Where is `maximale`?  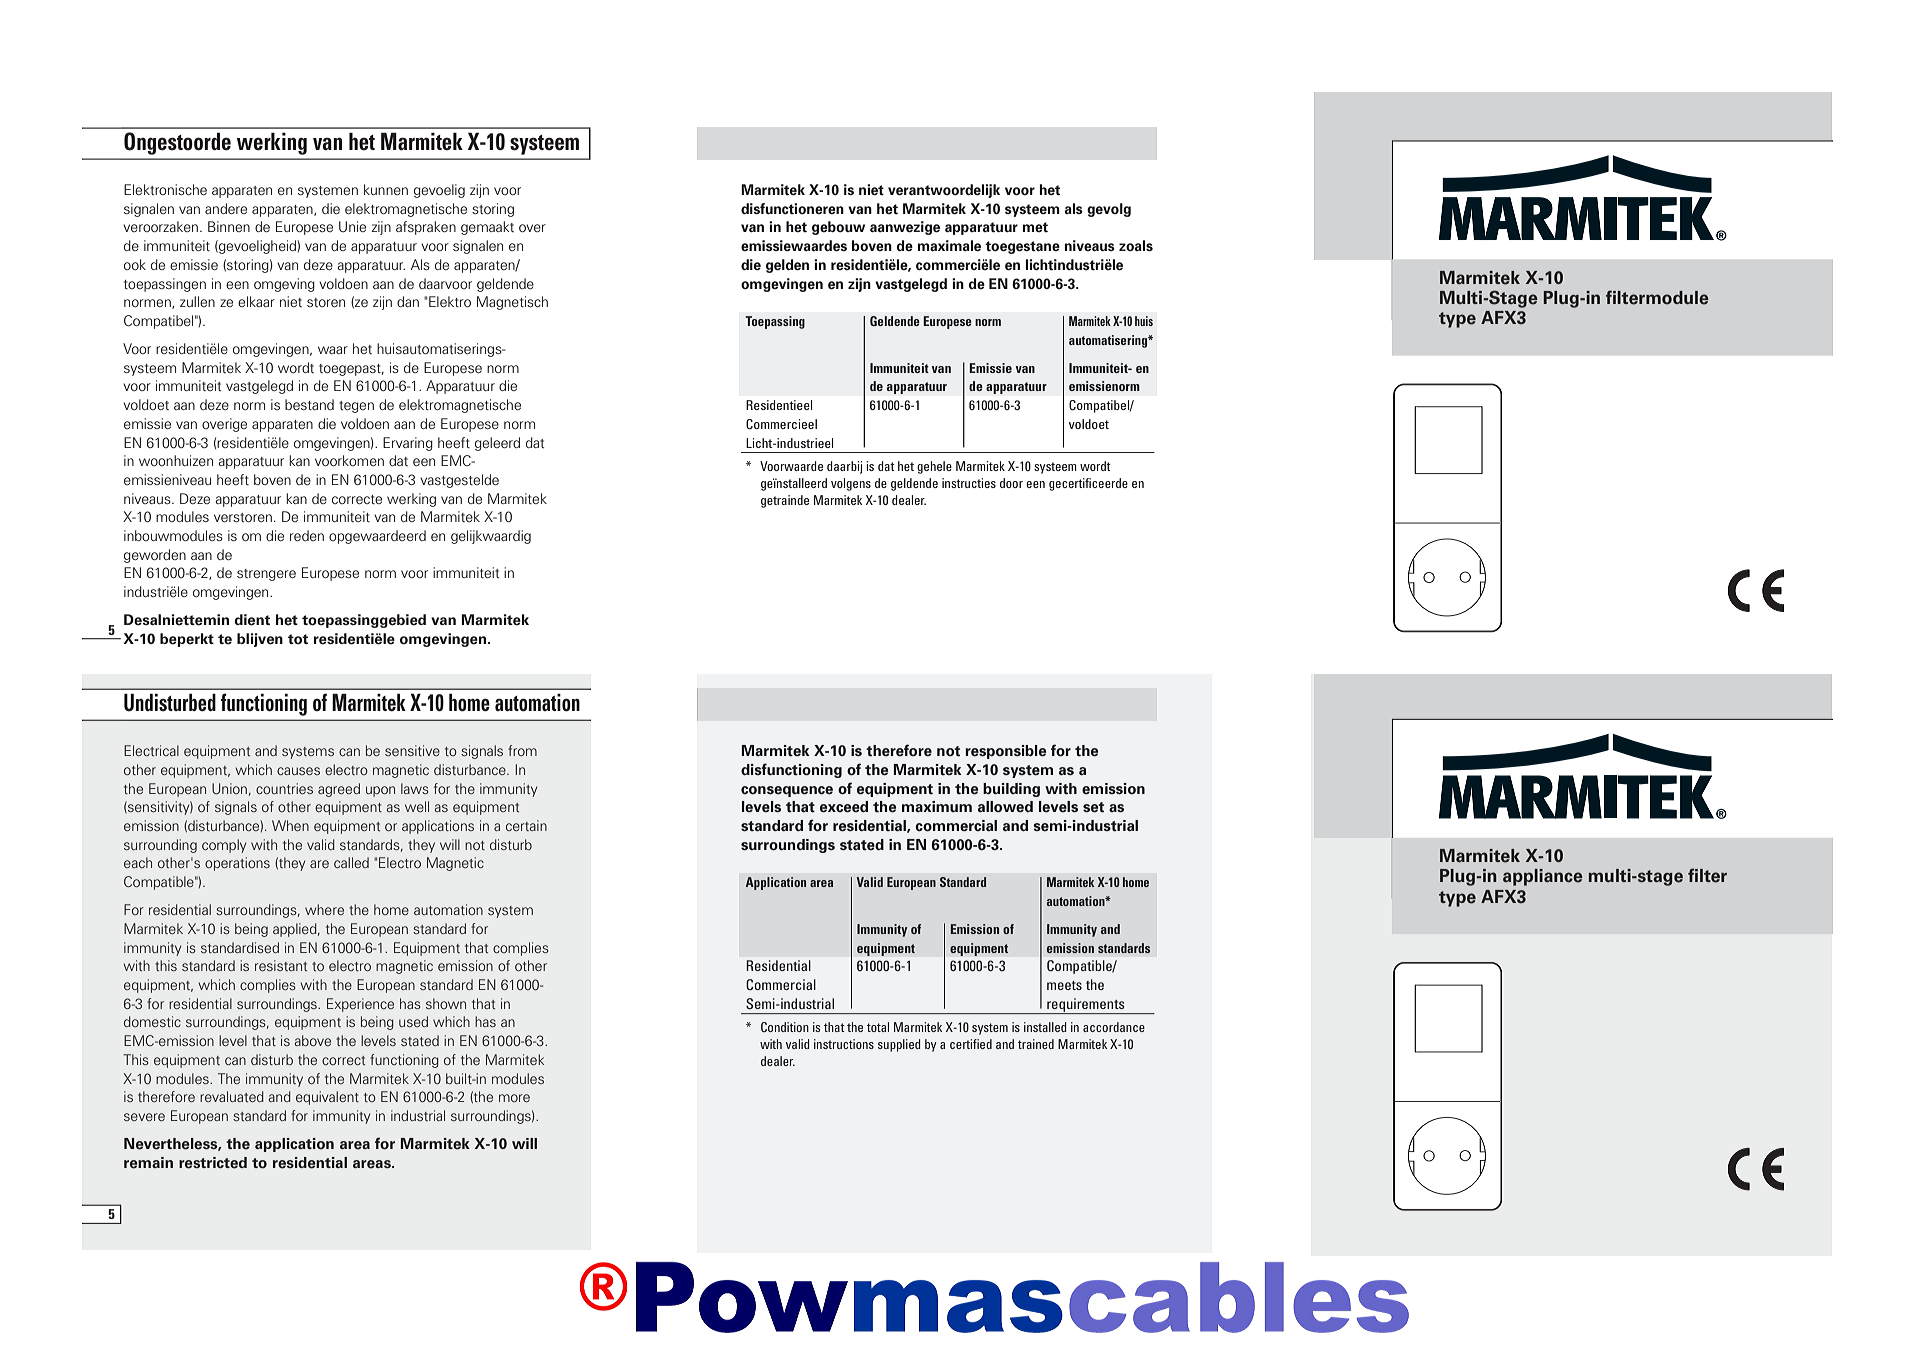
maximale is located at coordinates (949, 246).
